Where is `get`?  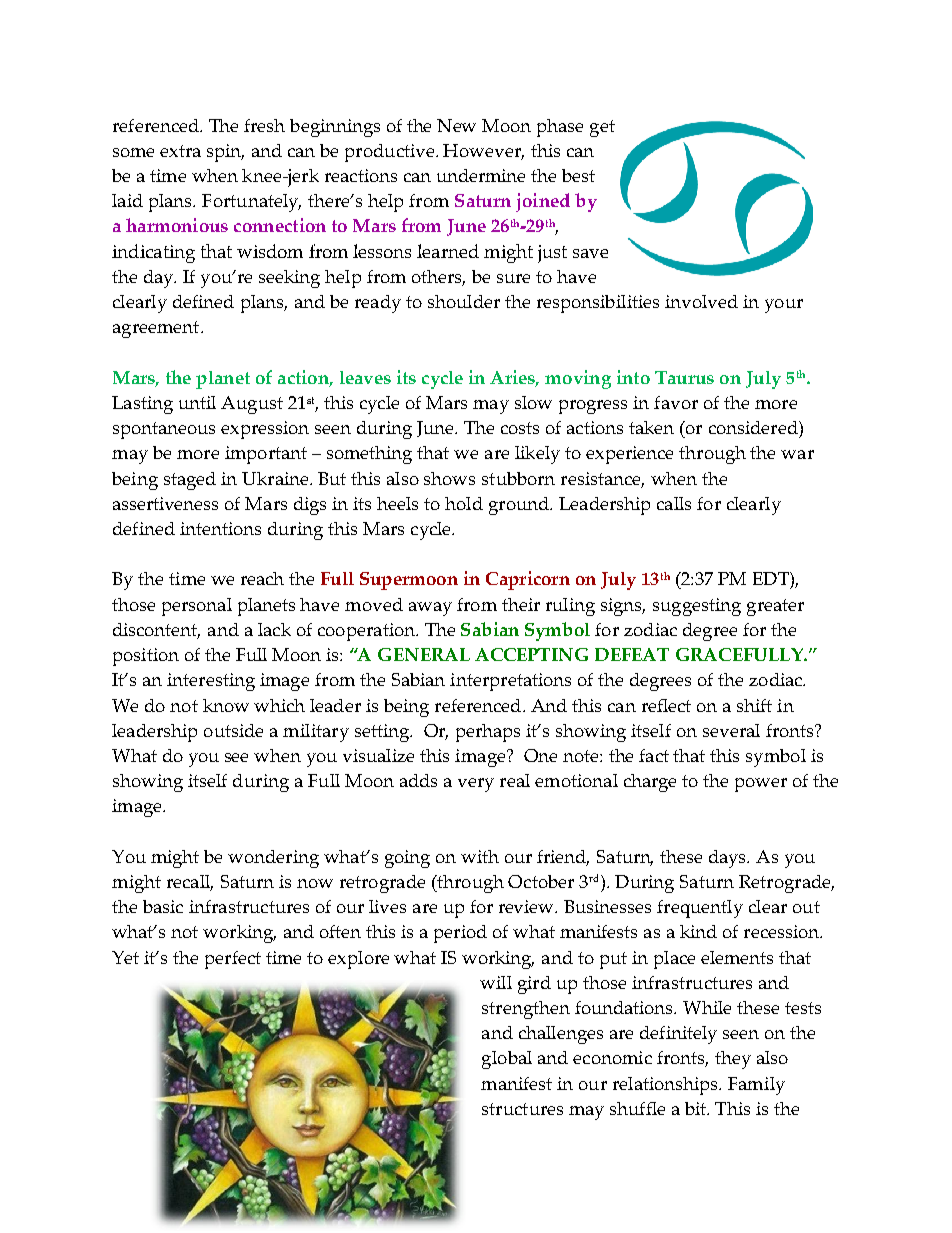
get is located at coordinates (602, 128).
